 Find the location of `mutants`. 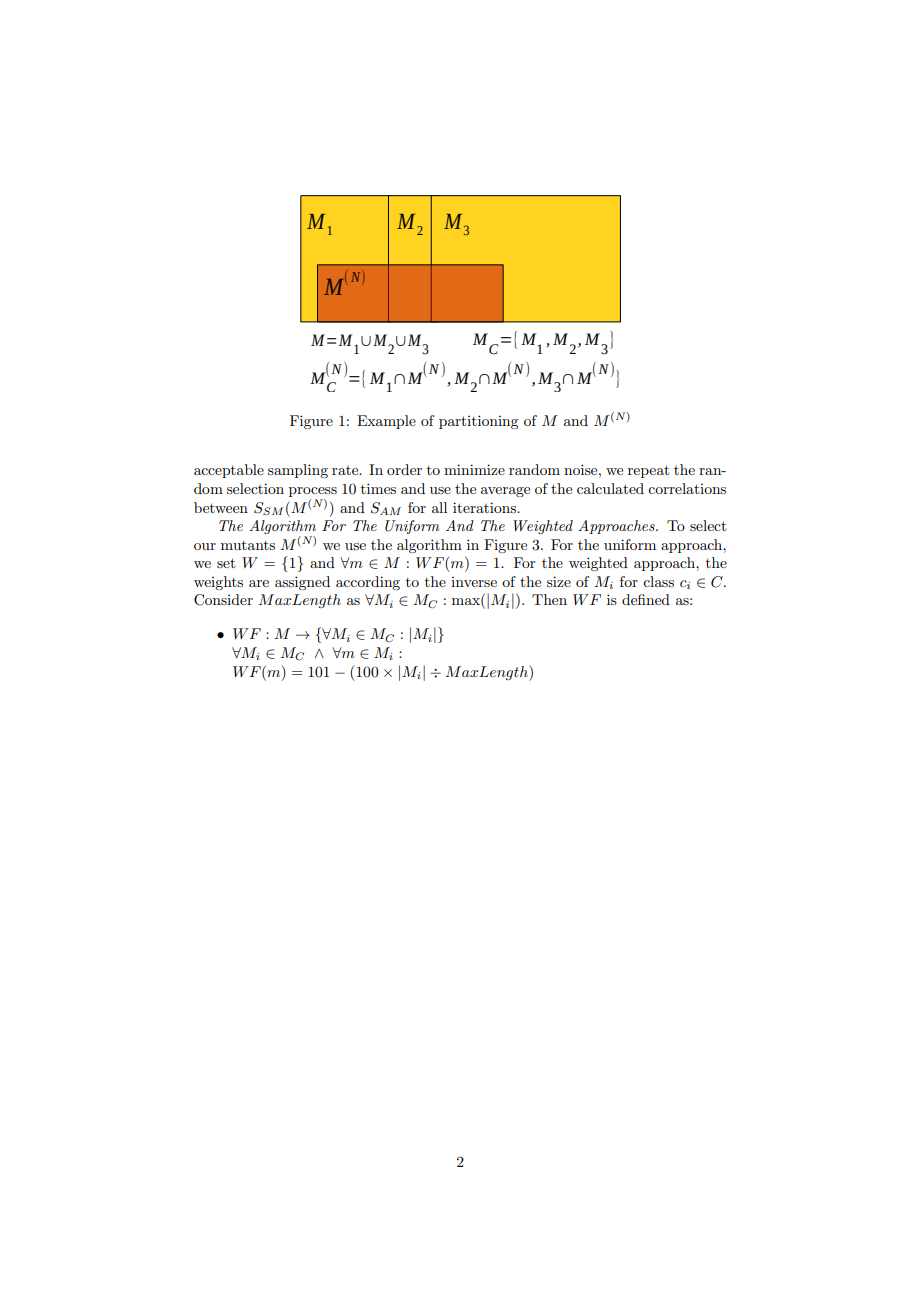

mutants is located at coordinates (248, 545).
